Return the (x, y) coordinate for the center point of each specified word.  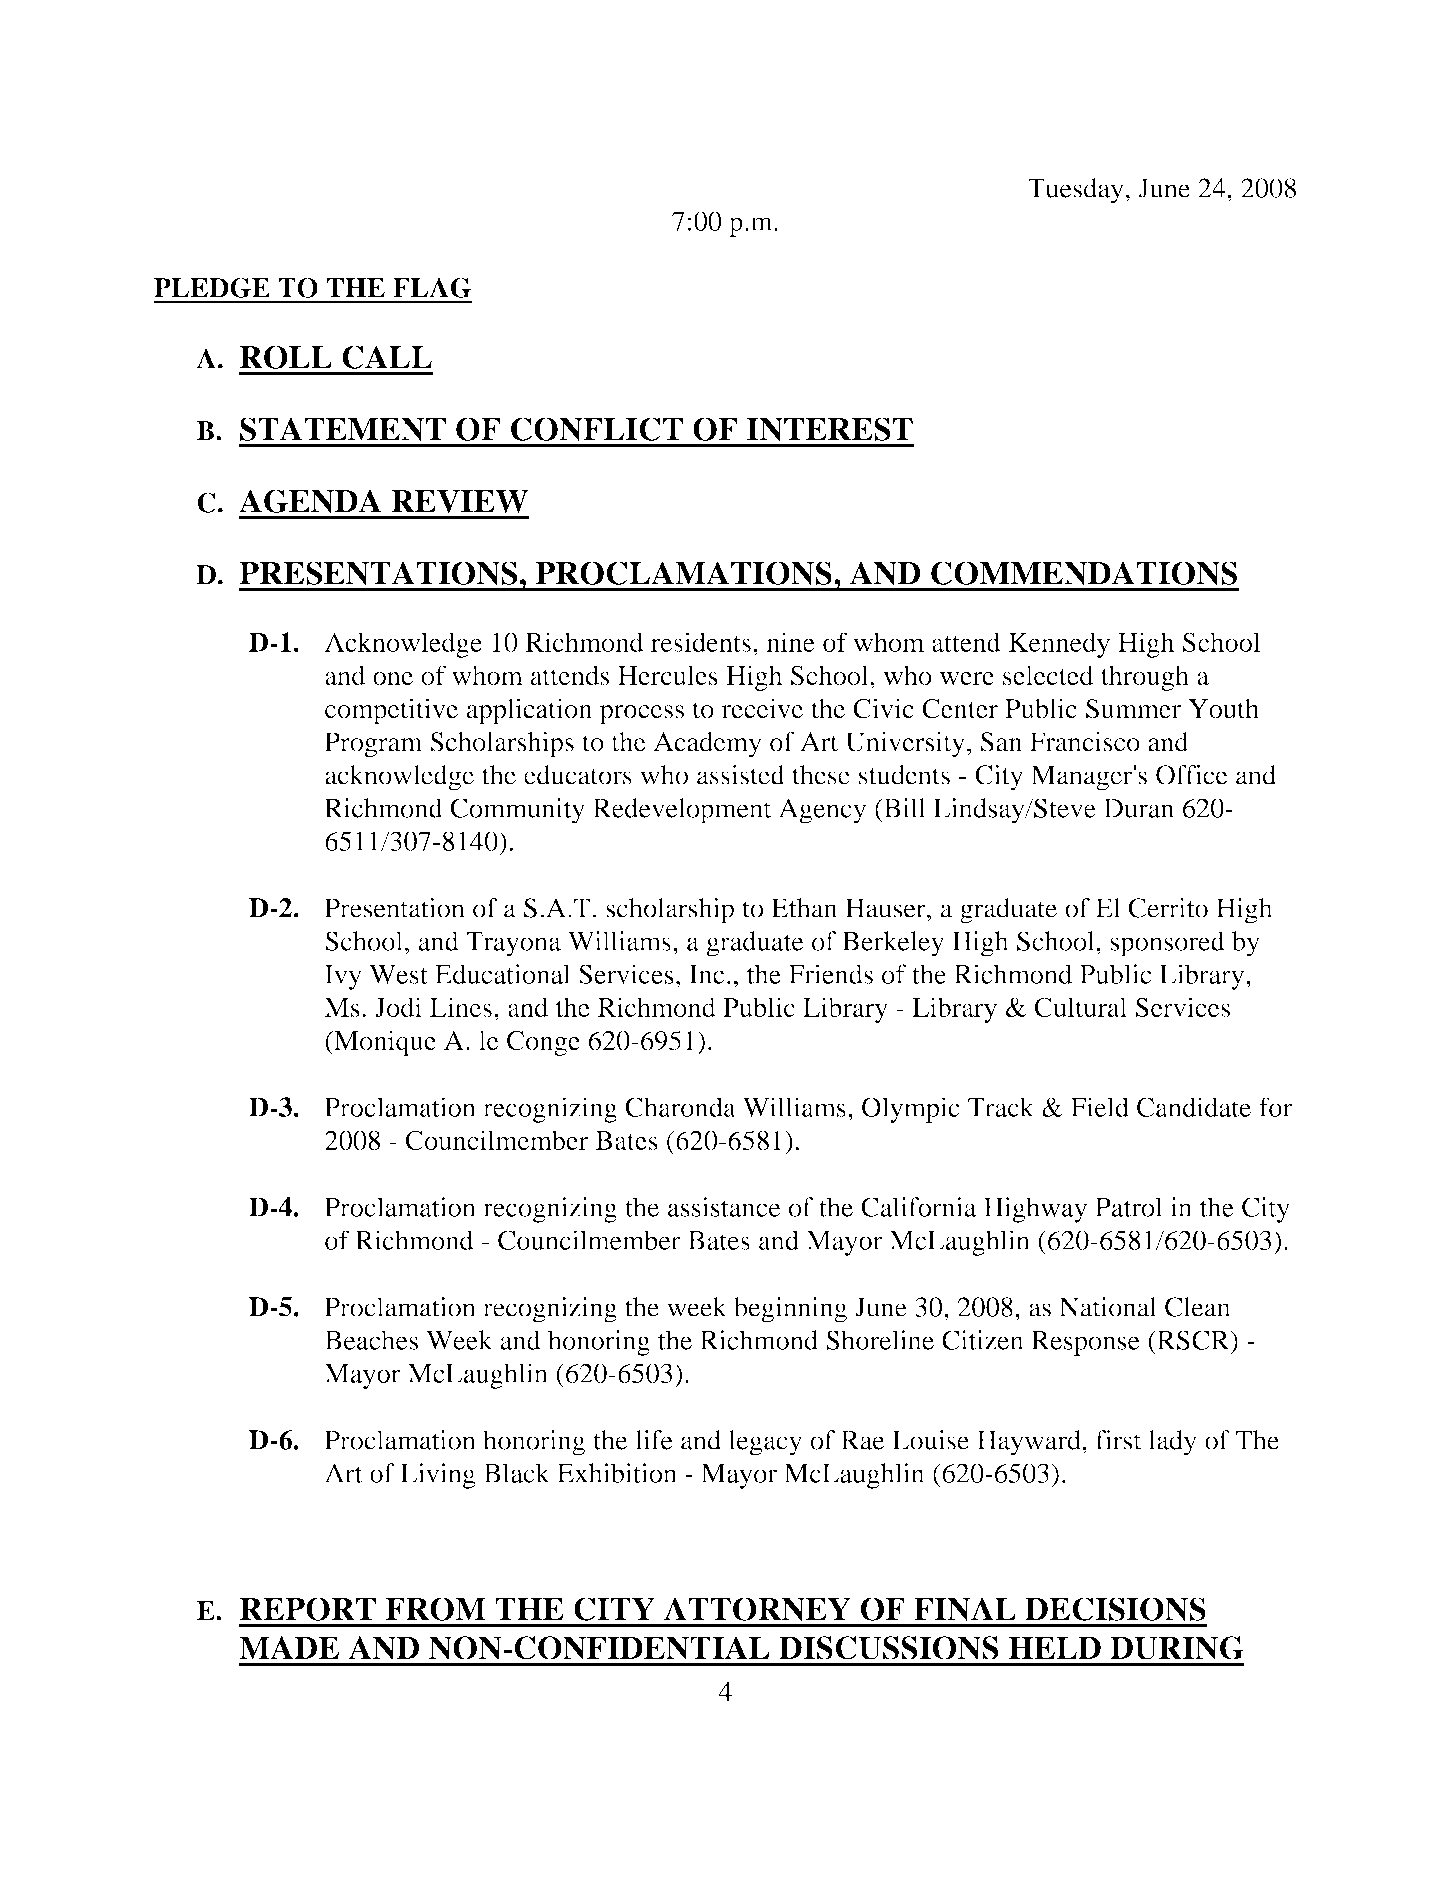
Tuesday (1076, 191)
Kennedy (1059, 645)
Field (1100, 1107)
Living (438, 1476)
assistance (724, 1207)
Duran (1139, 808)
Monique (384, 1043)
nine (790, 642)
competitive (391, 711)
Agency (822, 811)
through (1145, 678)
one (393, 678)
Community (517, 811)
